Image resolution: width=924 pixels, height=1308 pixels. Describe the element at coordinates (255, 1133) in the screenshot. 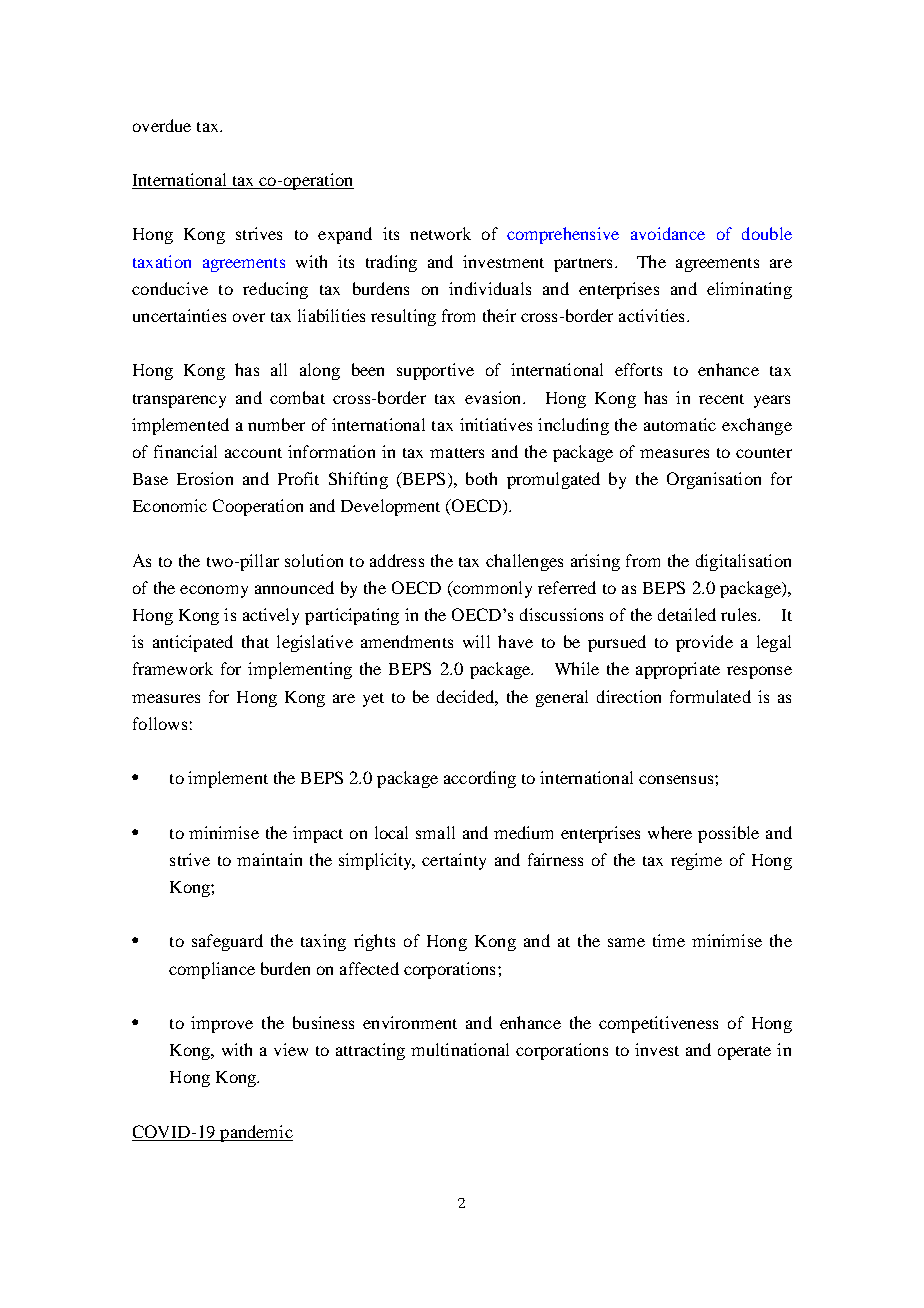

I see `pandemic` at that location.
